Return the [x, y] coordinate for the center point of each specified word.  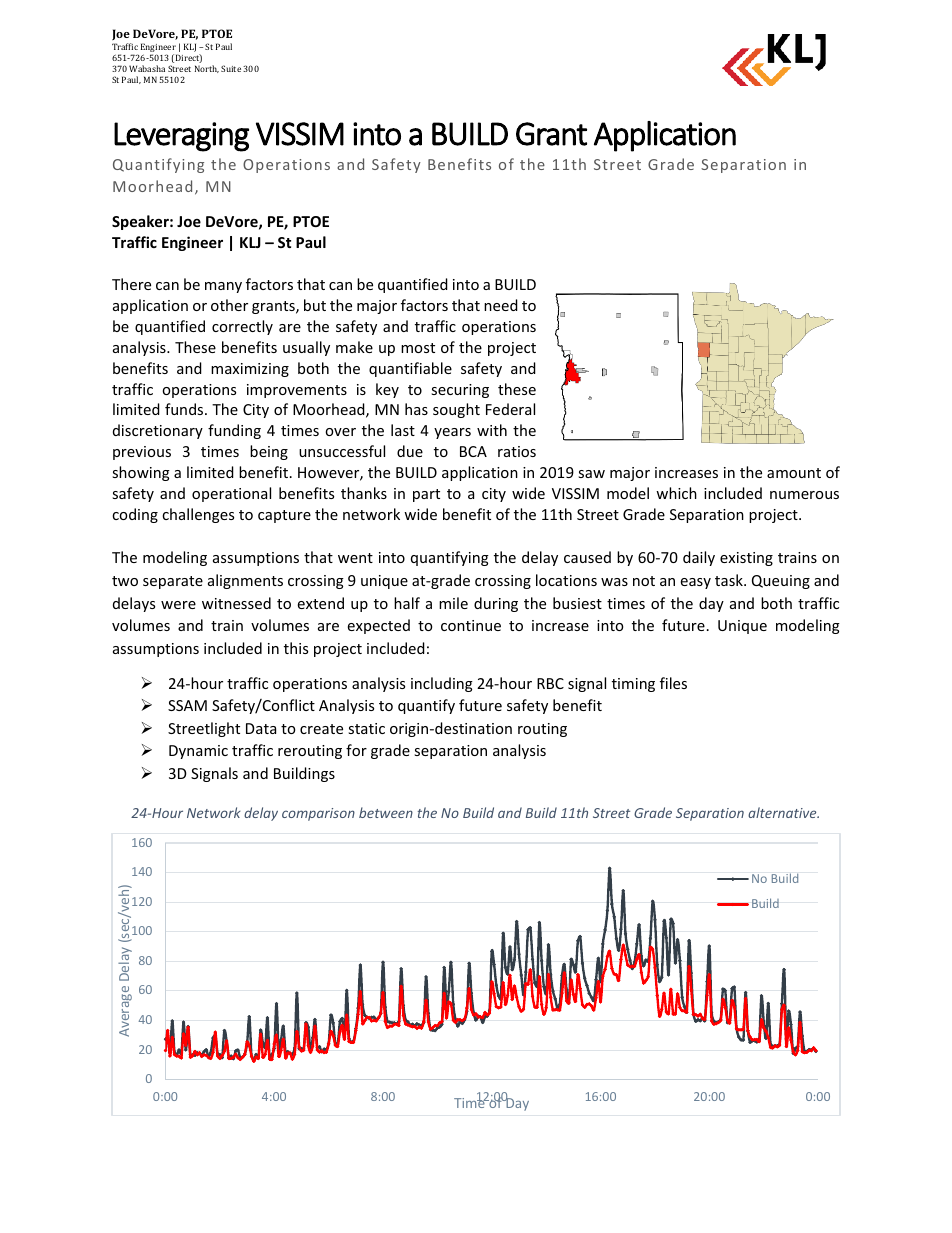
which [676, 493]
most [418, 348]
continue [471, 625]
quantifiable [410, 369]
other [229, 305]
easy [696, 583]
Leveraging [181, 137]
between [386, 812]
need [501, 305]
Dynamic [198, 752]
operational [231, 494]
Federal [510, 409]
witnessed [236, 603]
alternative [783, 812]
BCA [473, 451]
